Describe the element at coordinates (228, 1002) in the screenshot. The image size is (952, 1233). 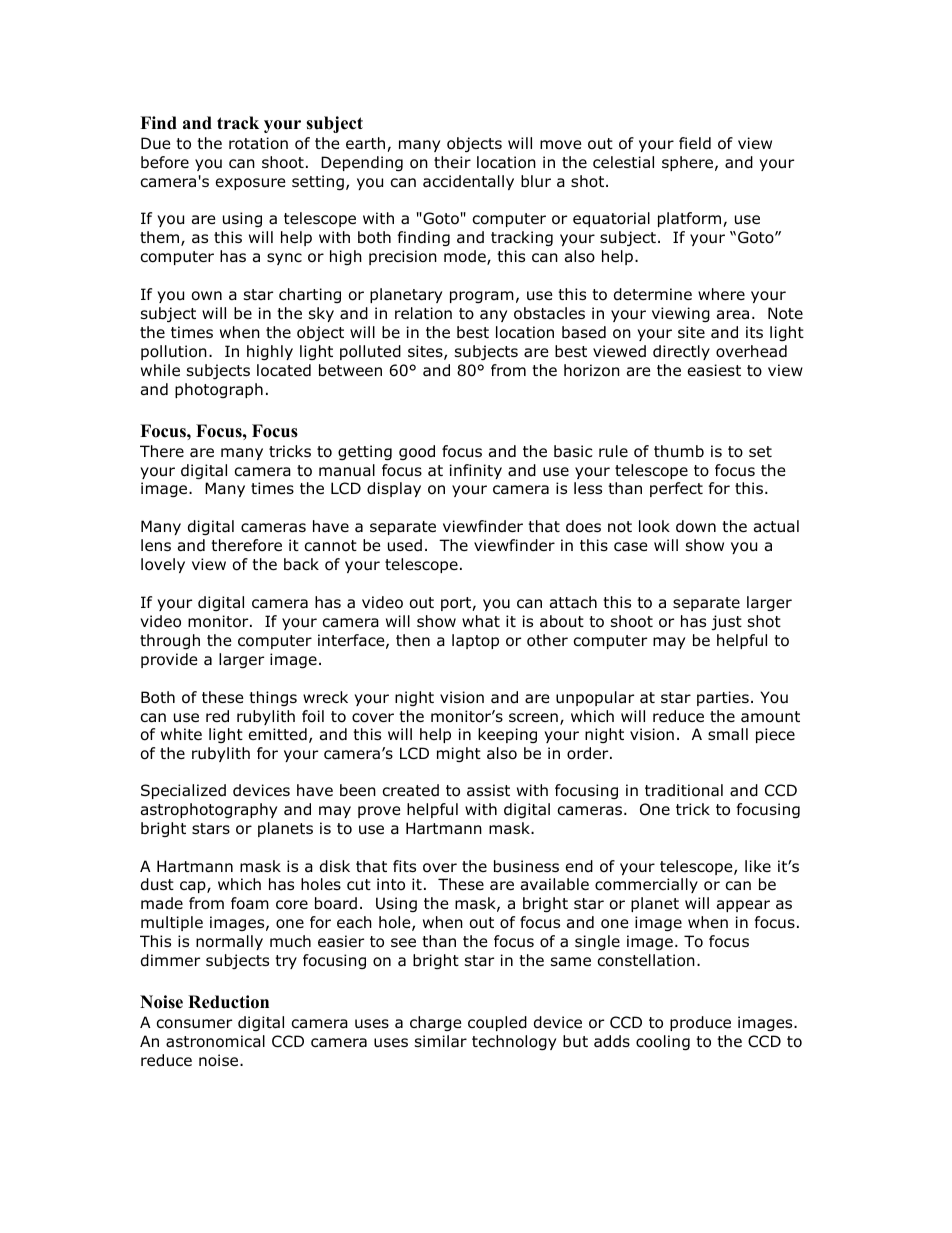
I see `Reduction` at that location.
